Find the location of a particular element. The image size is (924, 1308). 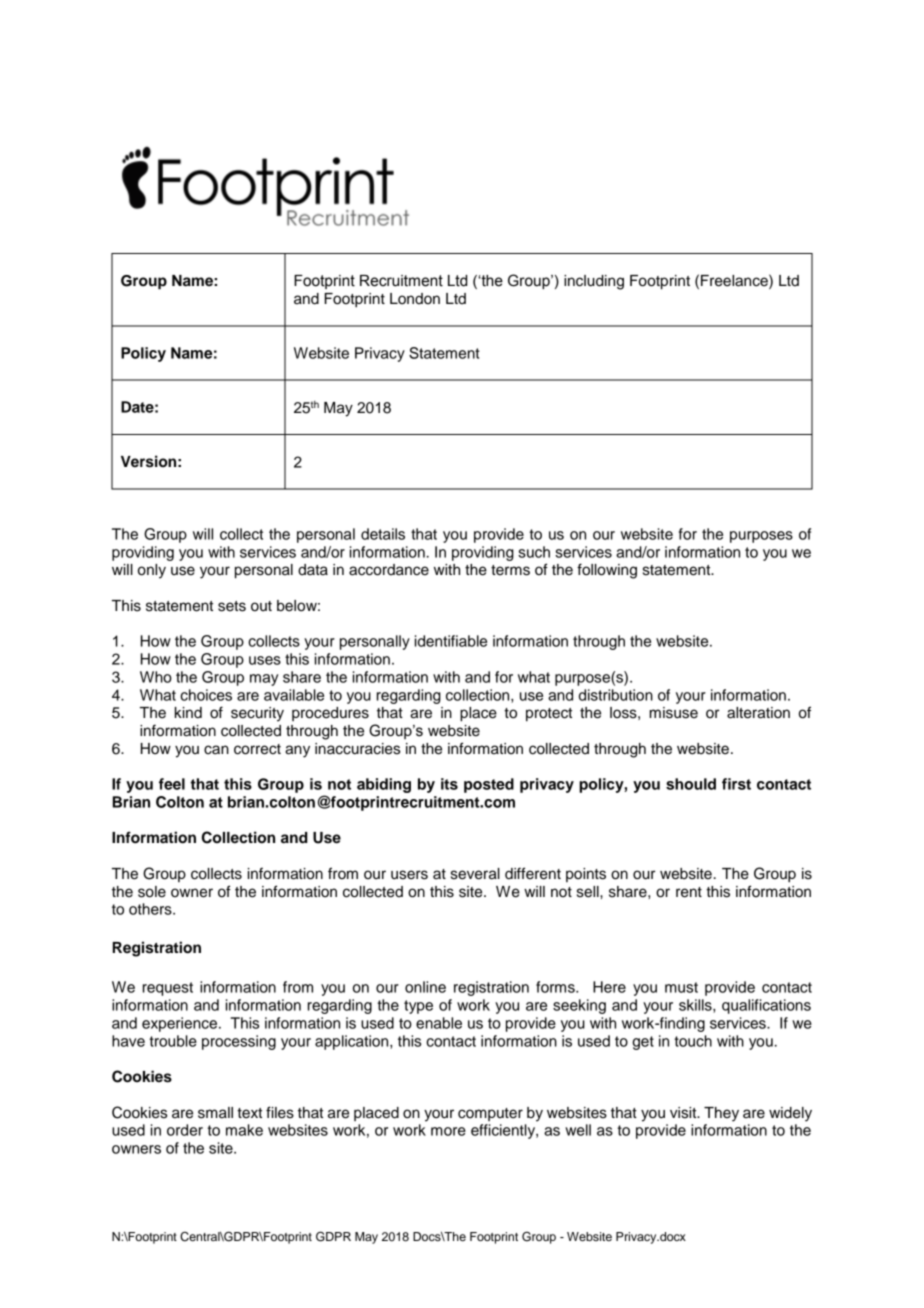

such is located at coordinates (534, 552).
